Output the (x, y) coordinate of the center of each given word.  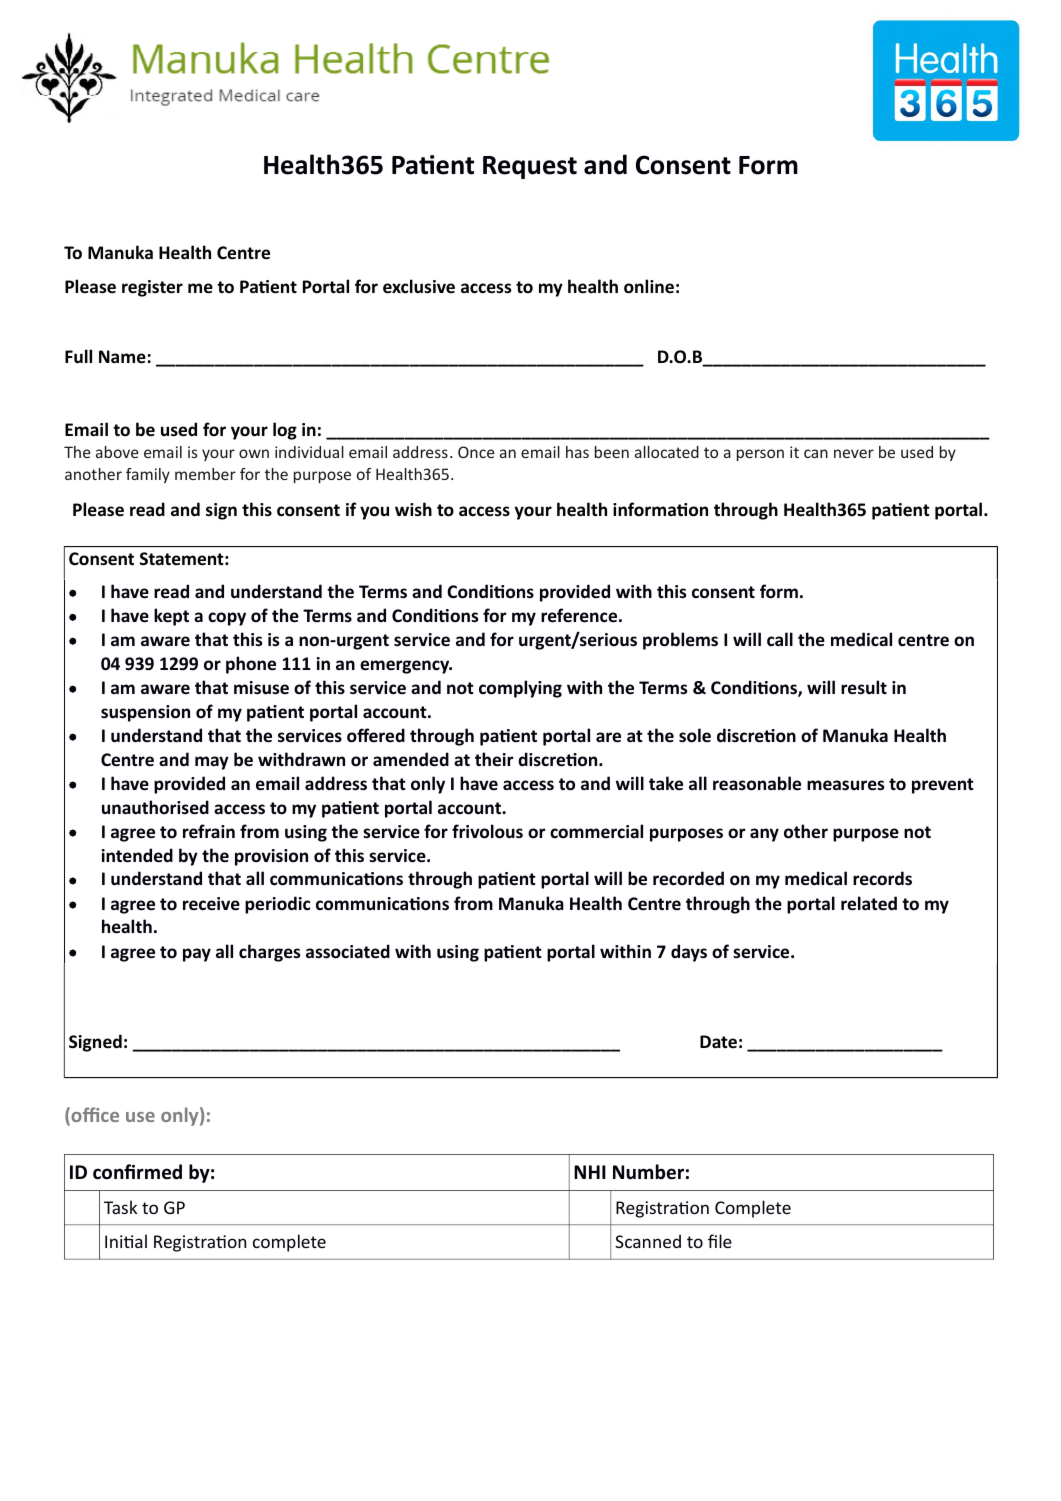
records (882, 878)
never (854, 453)
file (720, 1241)
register (152, 288)
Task (120, 1207)
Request (530, 167)
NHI (590, 1172)
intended (137, 855)
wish (413, 509)
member (205, 474)
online (649, 286)
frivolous (487, 831)
